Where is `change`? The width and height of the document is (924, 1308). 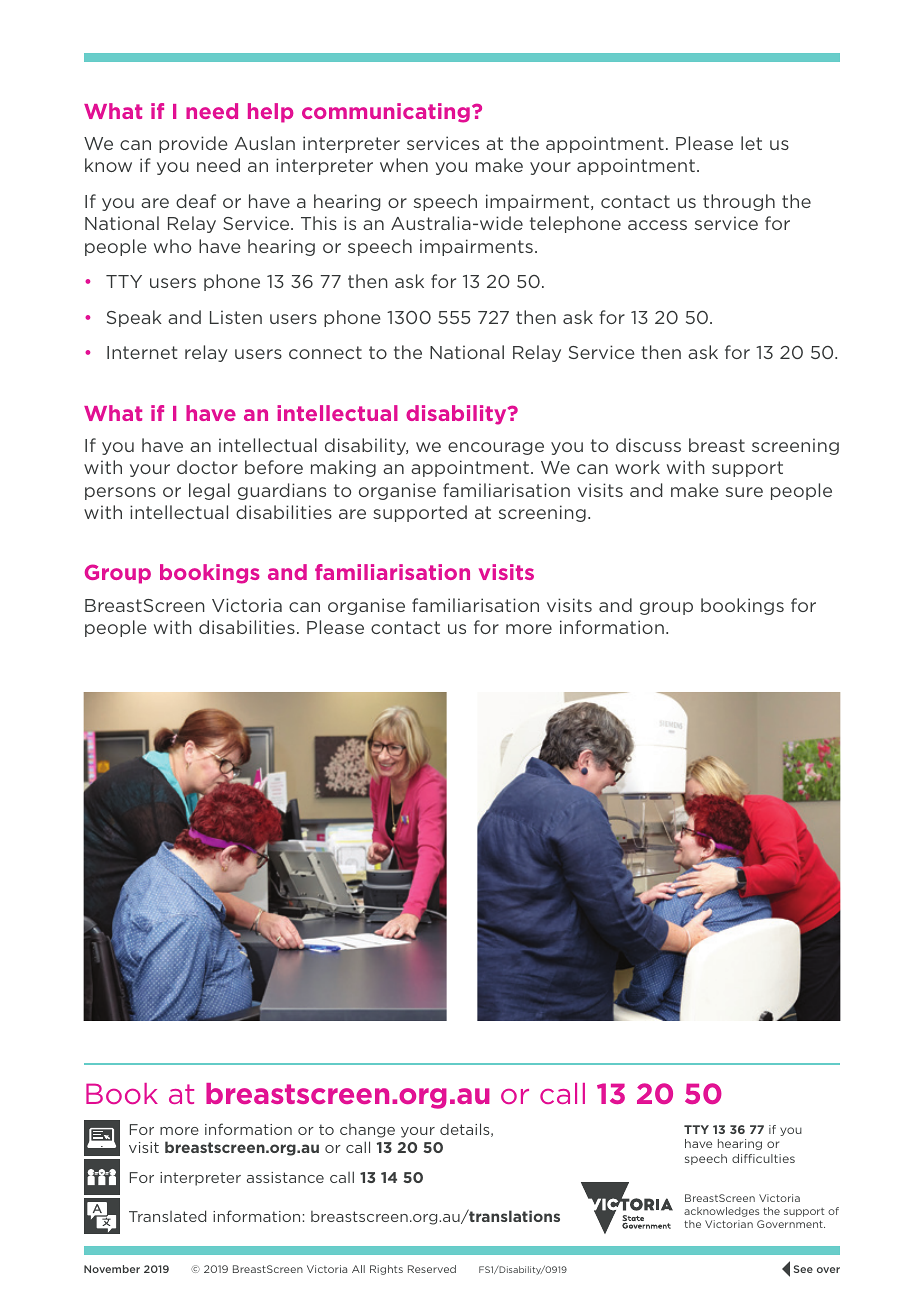 change is located at coordinates (367, 1131).
